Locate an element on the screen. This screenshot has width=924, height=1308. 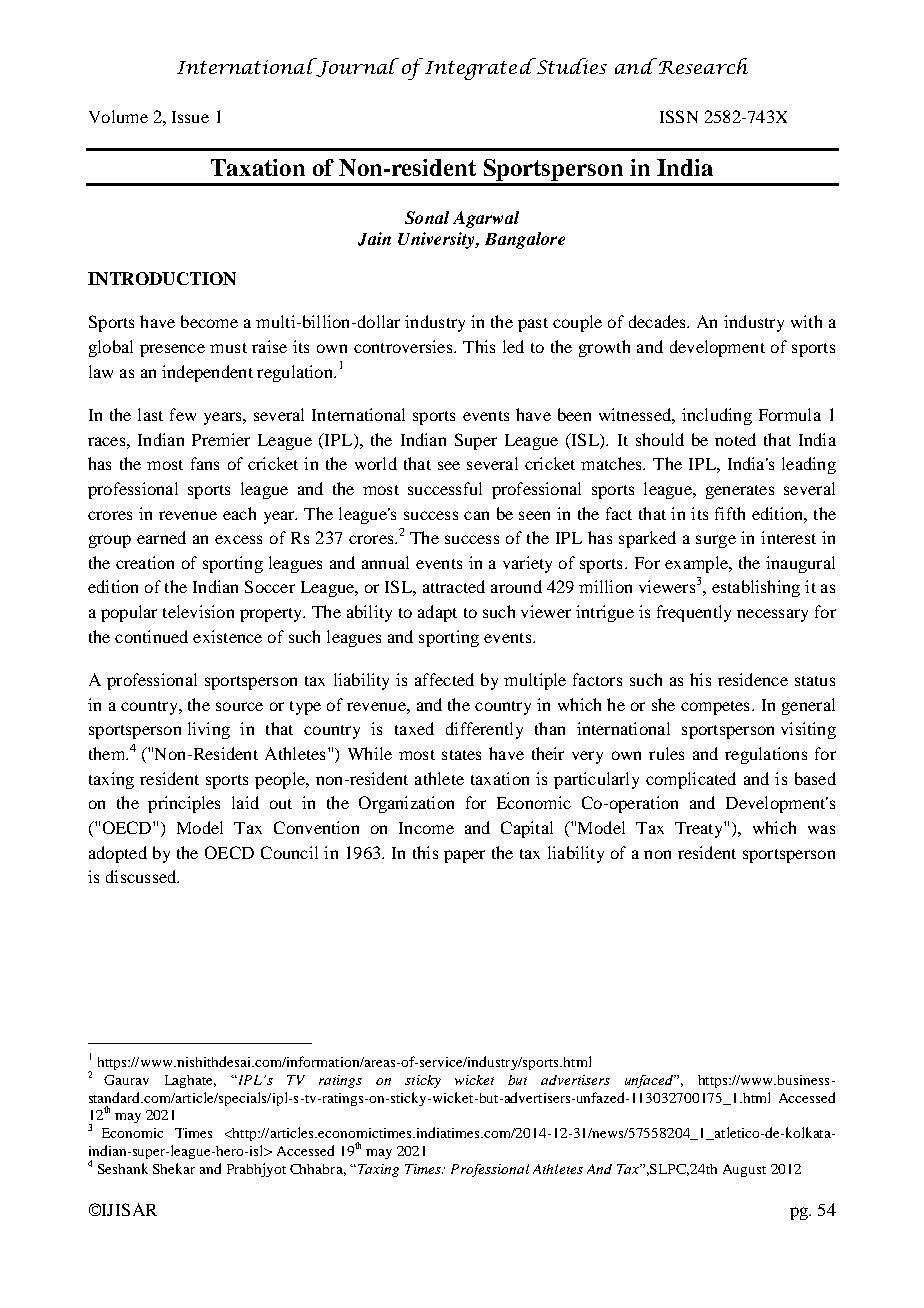
Research is located at coordinates (703, 66).
